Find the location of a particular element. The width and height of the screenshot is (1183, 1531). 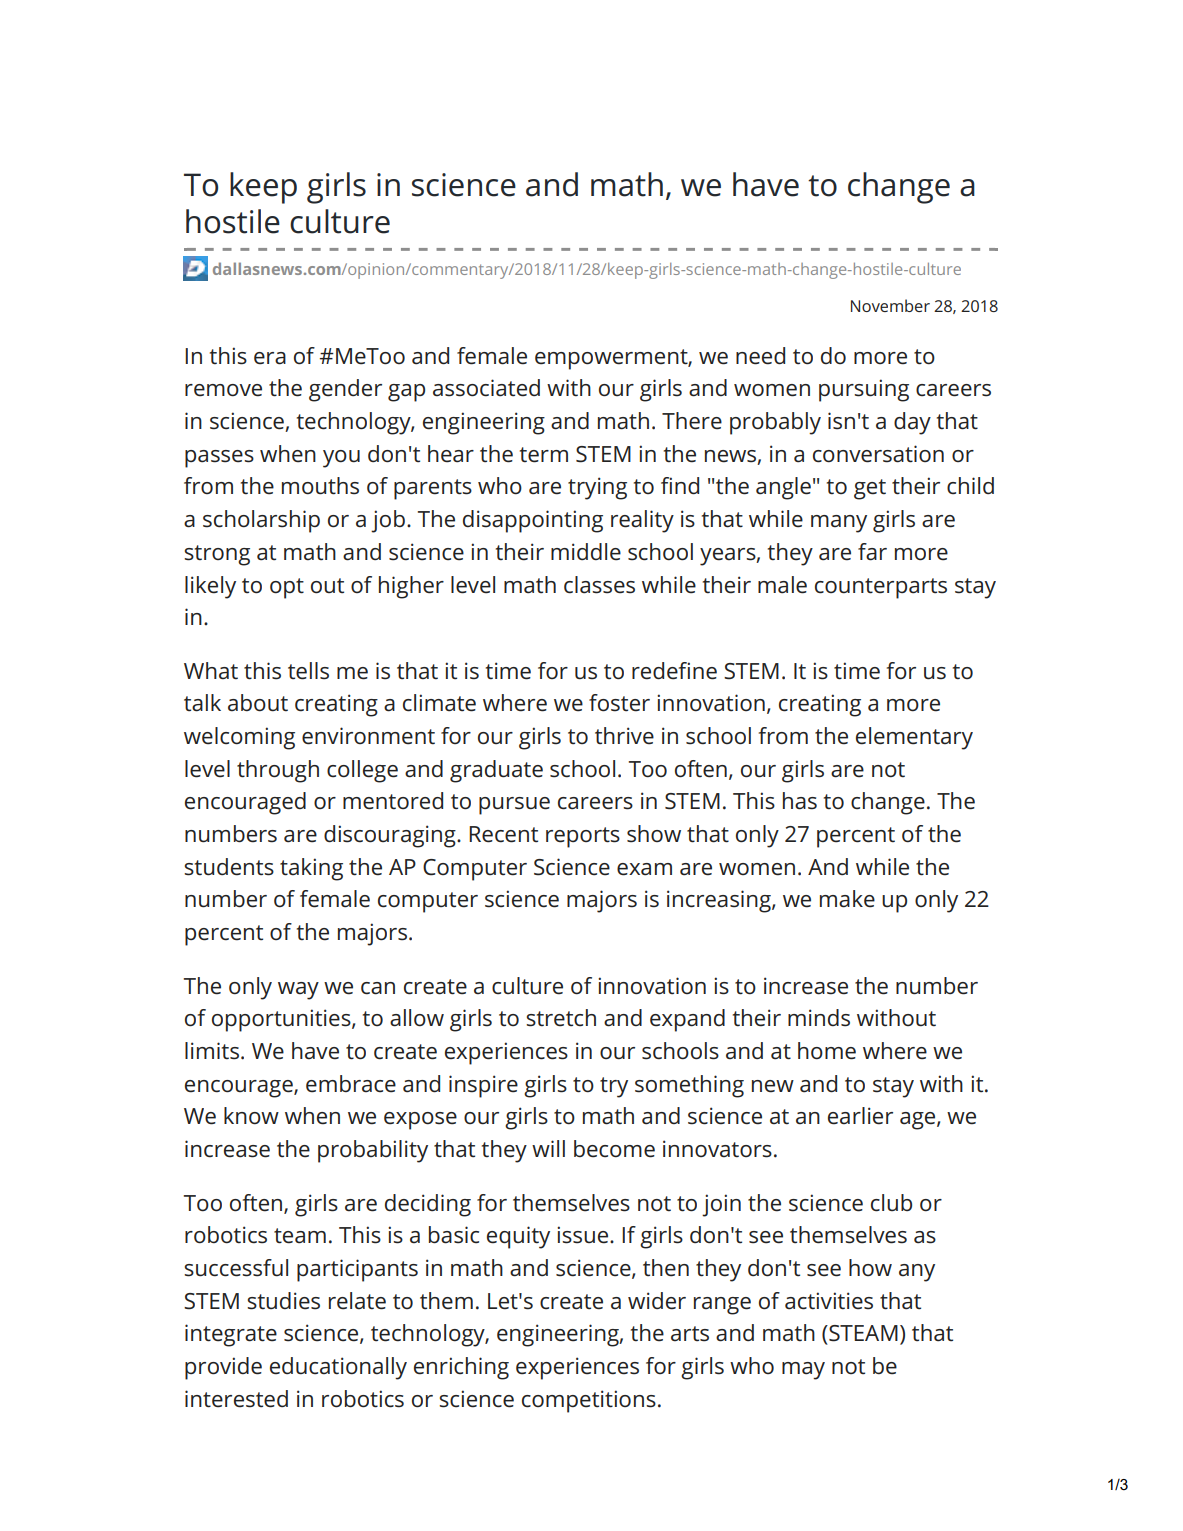

make is located at coordinates (847, 899).
